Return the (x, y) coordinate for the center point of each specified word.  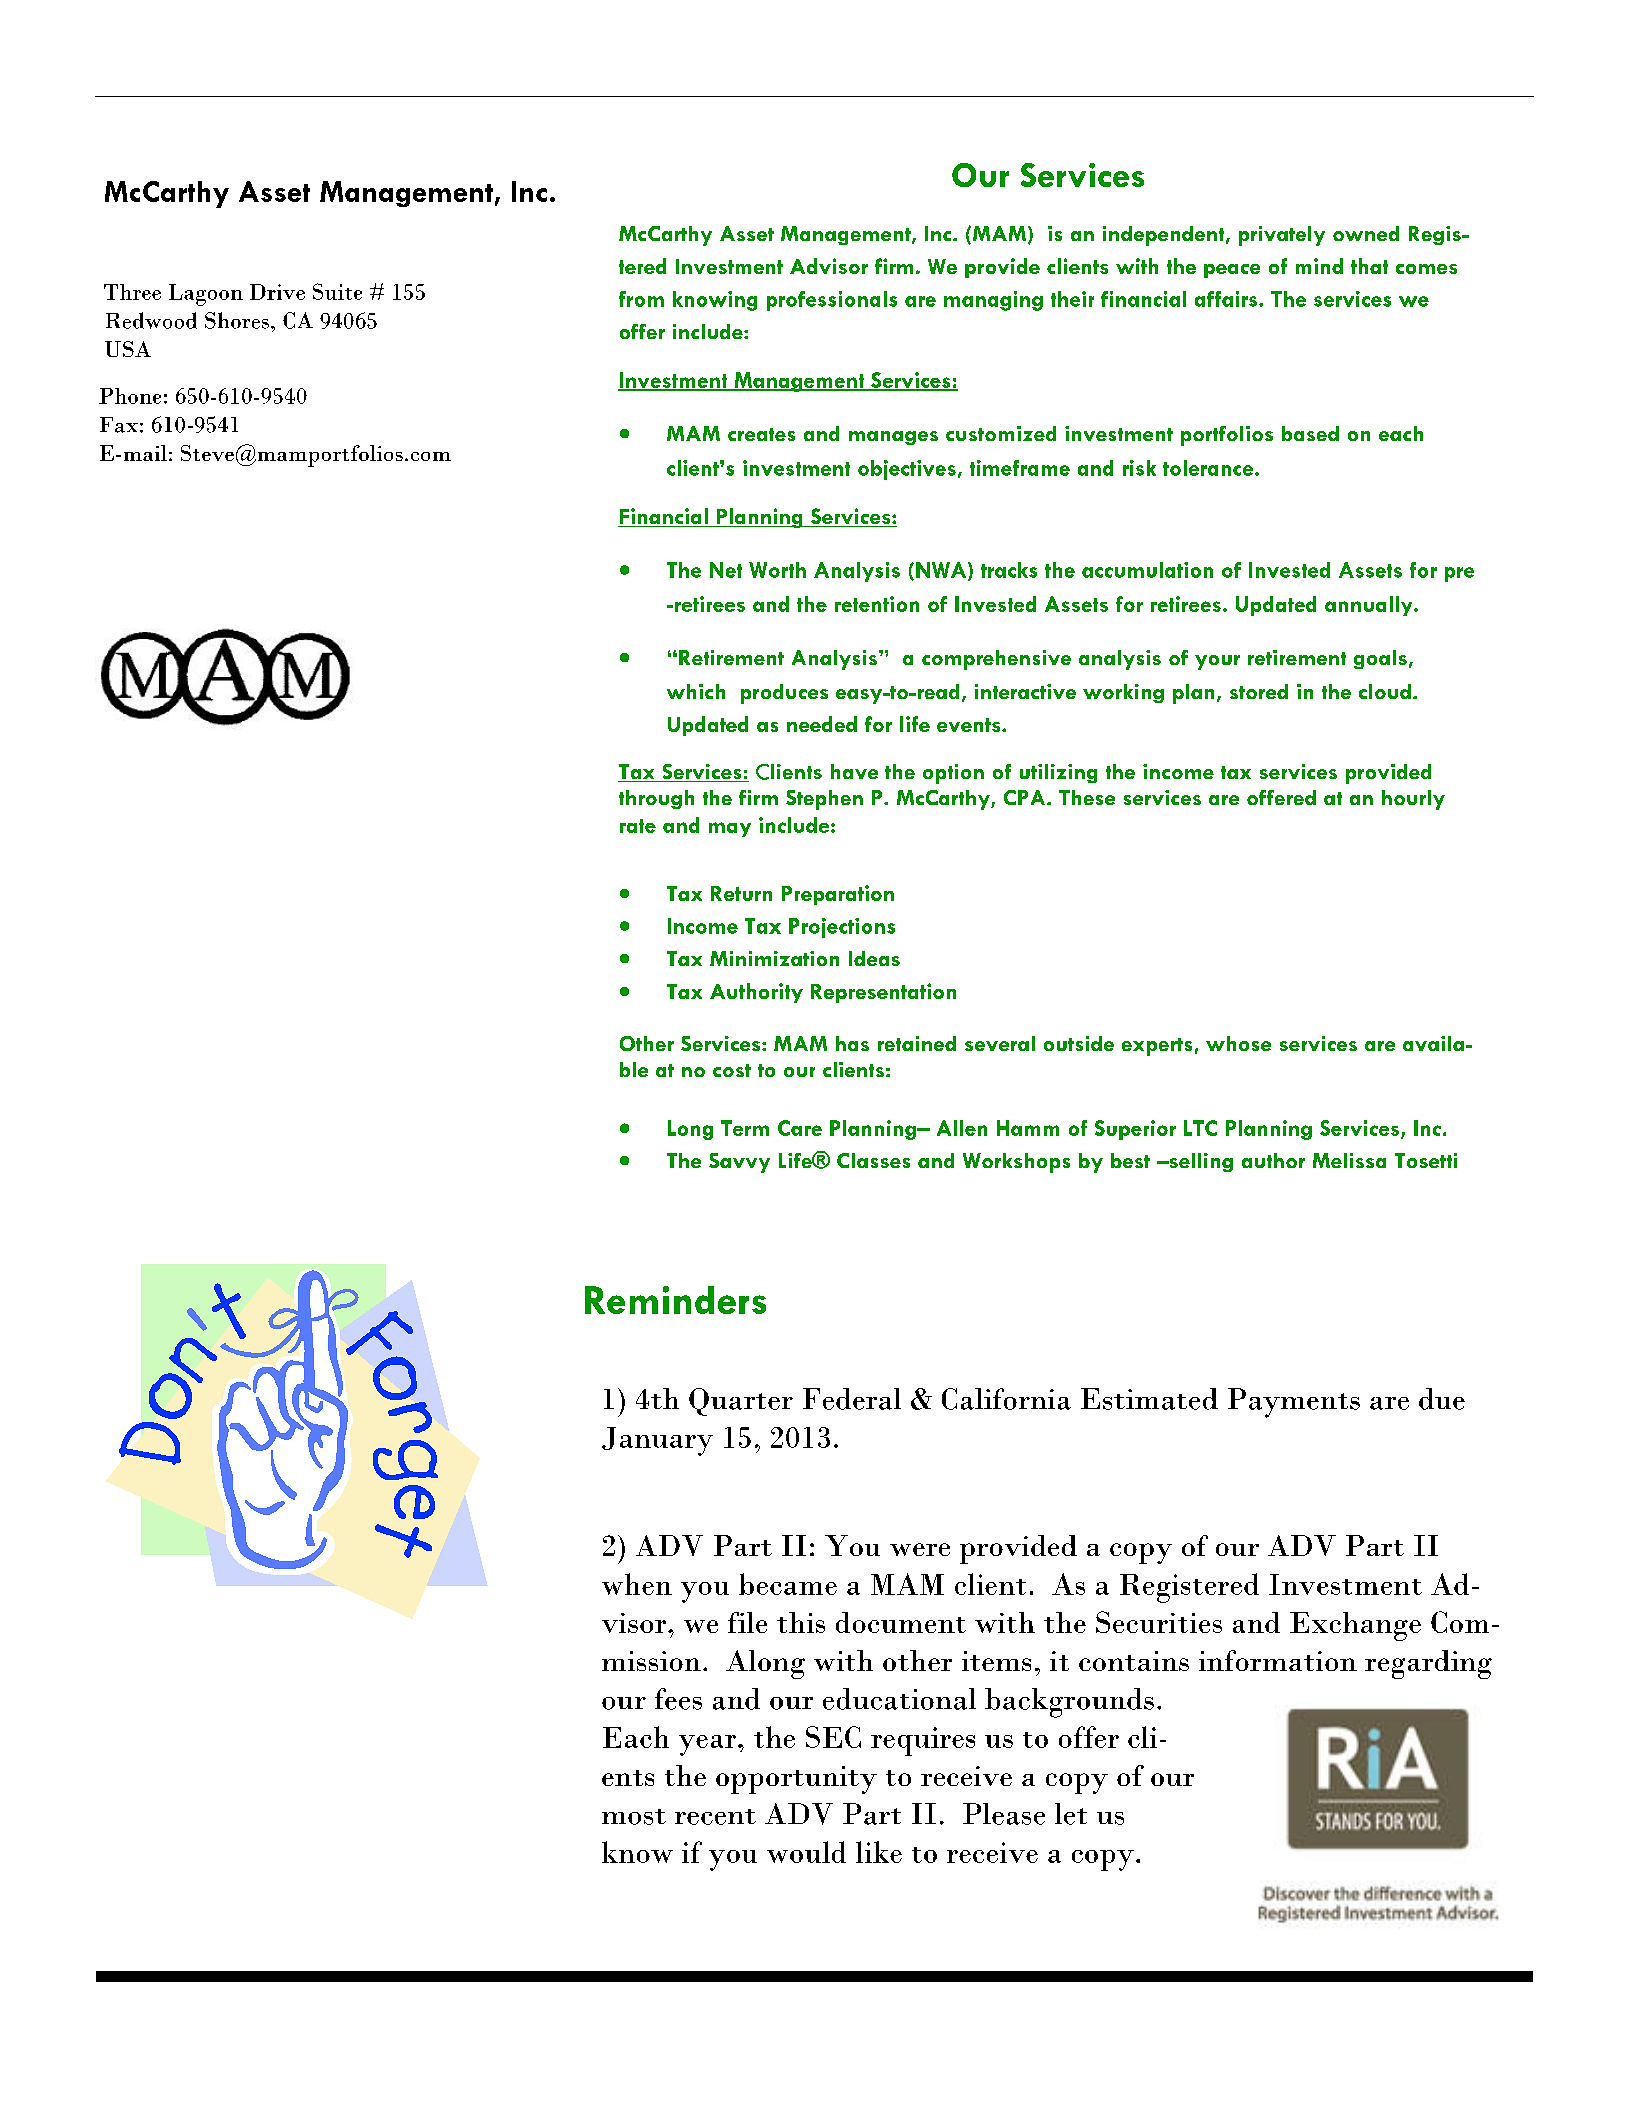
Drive (277, 292)
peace (1232, 271)
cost (732, 1070)
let (1071, 1814)
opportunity (796, 1780)
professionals (832, 301)
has (852, 1043)
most (634, 1817)
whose (1238, 1043)
